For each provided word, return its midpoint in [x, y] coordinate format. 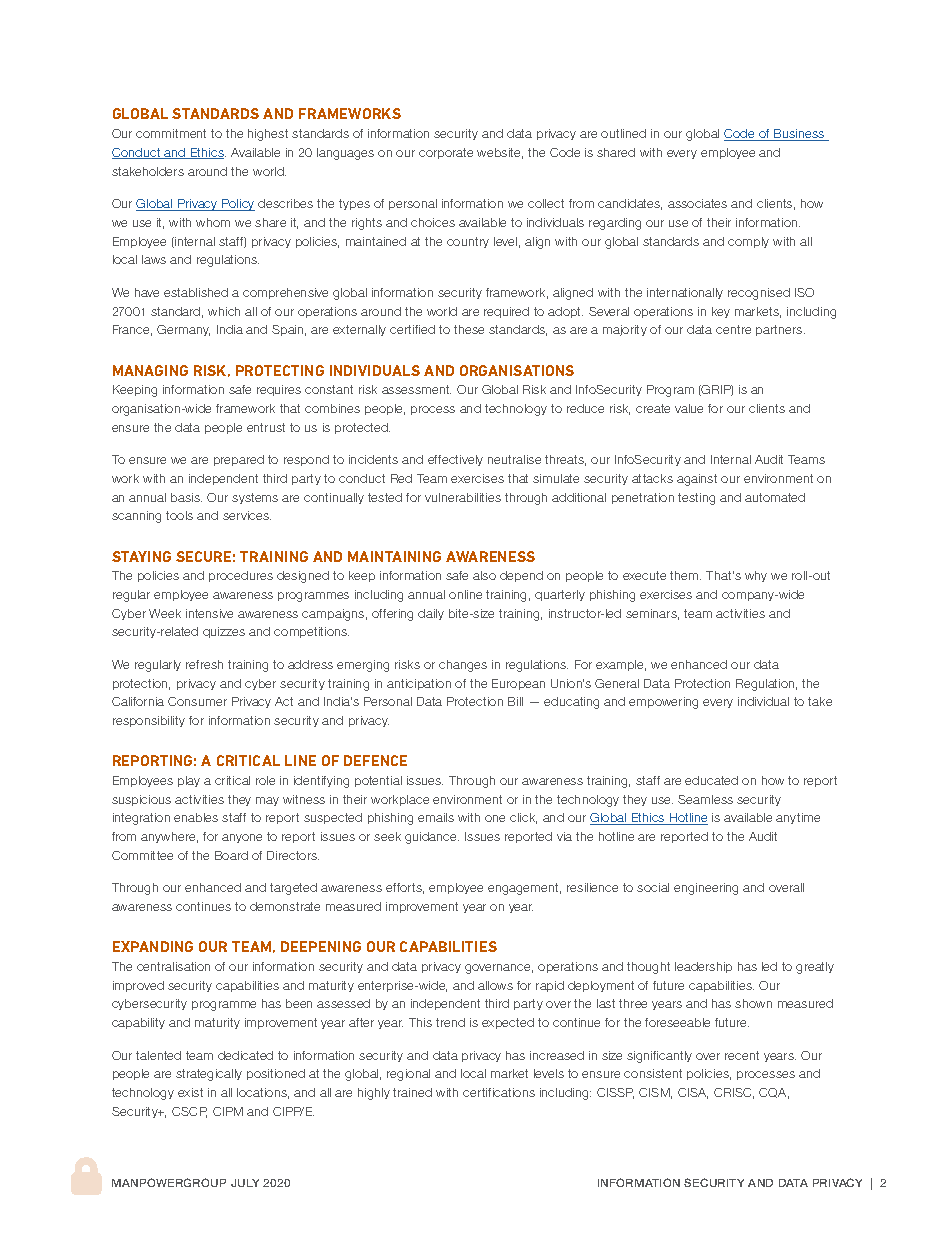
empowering [663, 703]
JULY [245, 1183]
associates [697, 203]
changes [463, 666]
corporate [446, 153]
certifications [499, 1092]
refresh [204, 664]
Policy [237, 205]
